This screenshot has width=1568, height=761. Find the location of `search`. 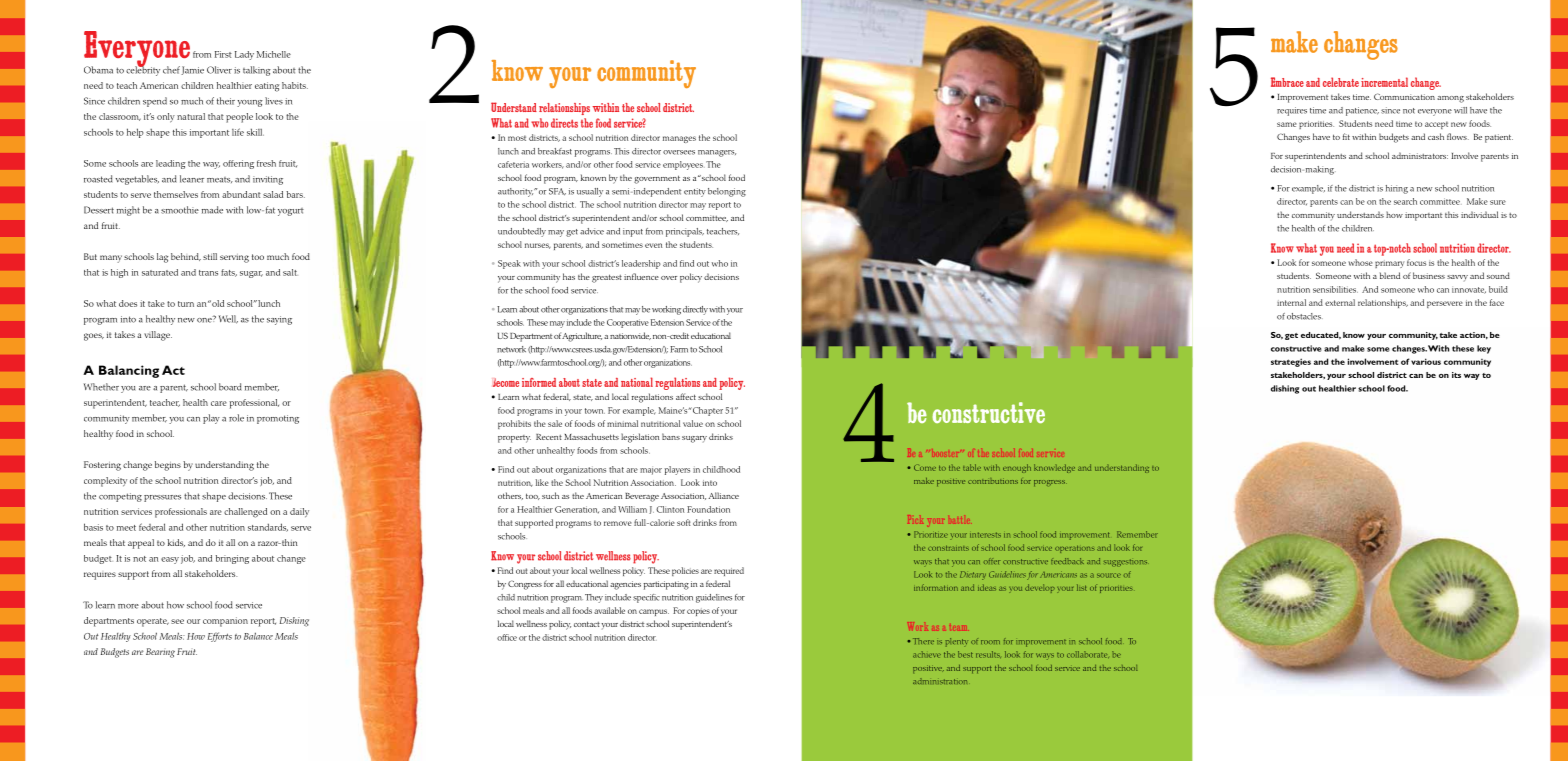

search is located at coordinates (1405, 201).
